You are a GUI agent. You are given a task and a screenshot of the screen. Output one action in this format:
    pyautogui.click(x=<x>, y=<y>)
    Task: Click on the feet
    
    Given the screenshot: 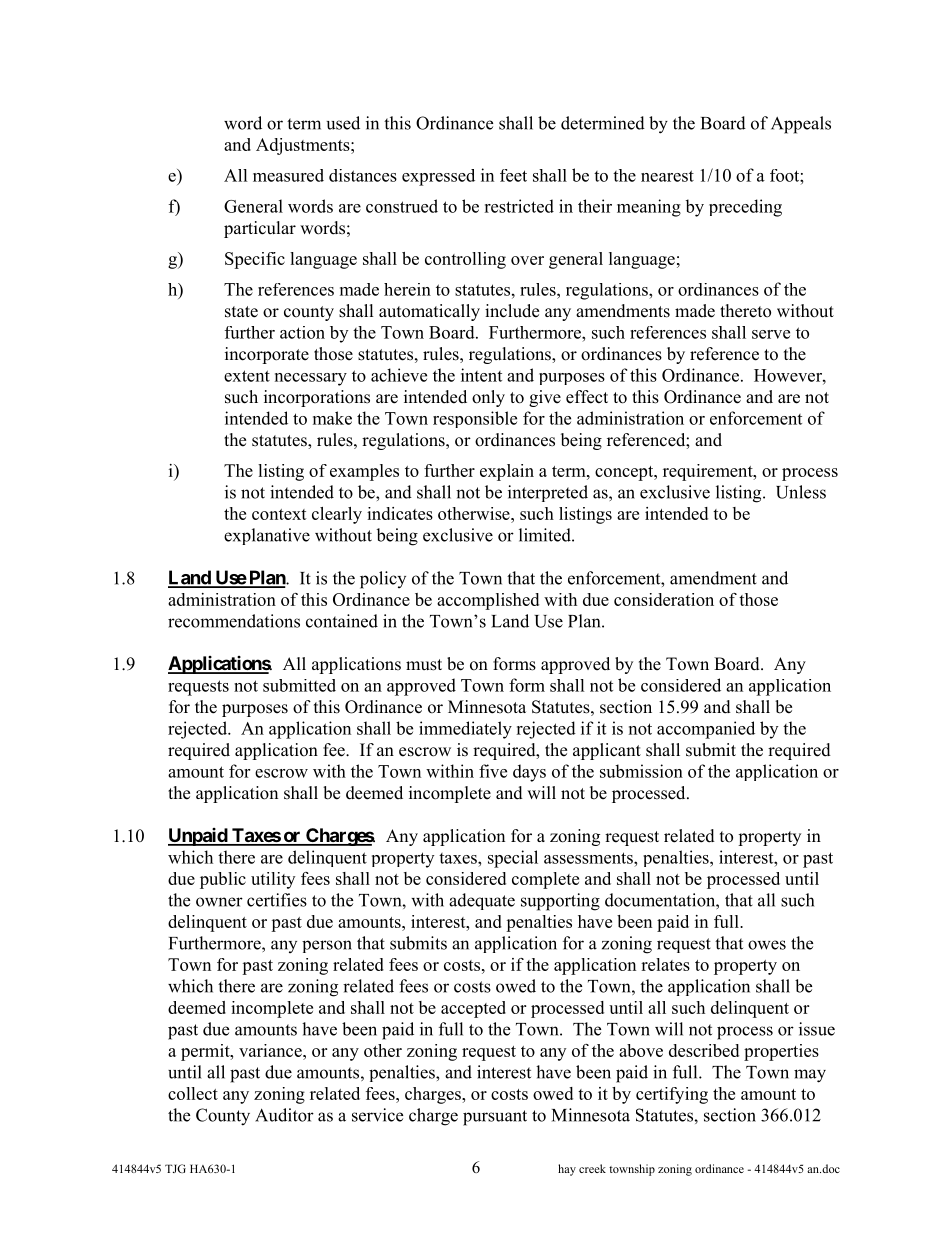 What is the action you would take?
    pyautogui.click(x=513, y=175)
